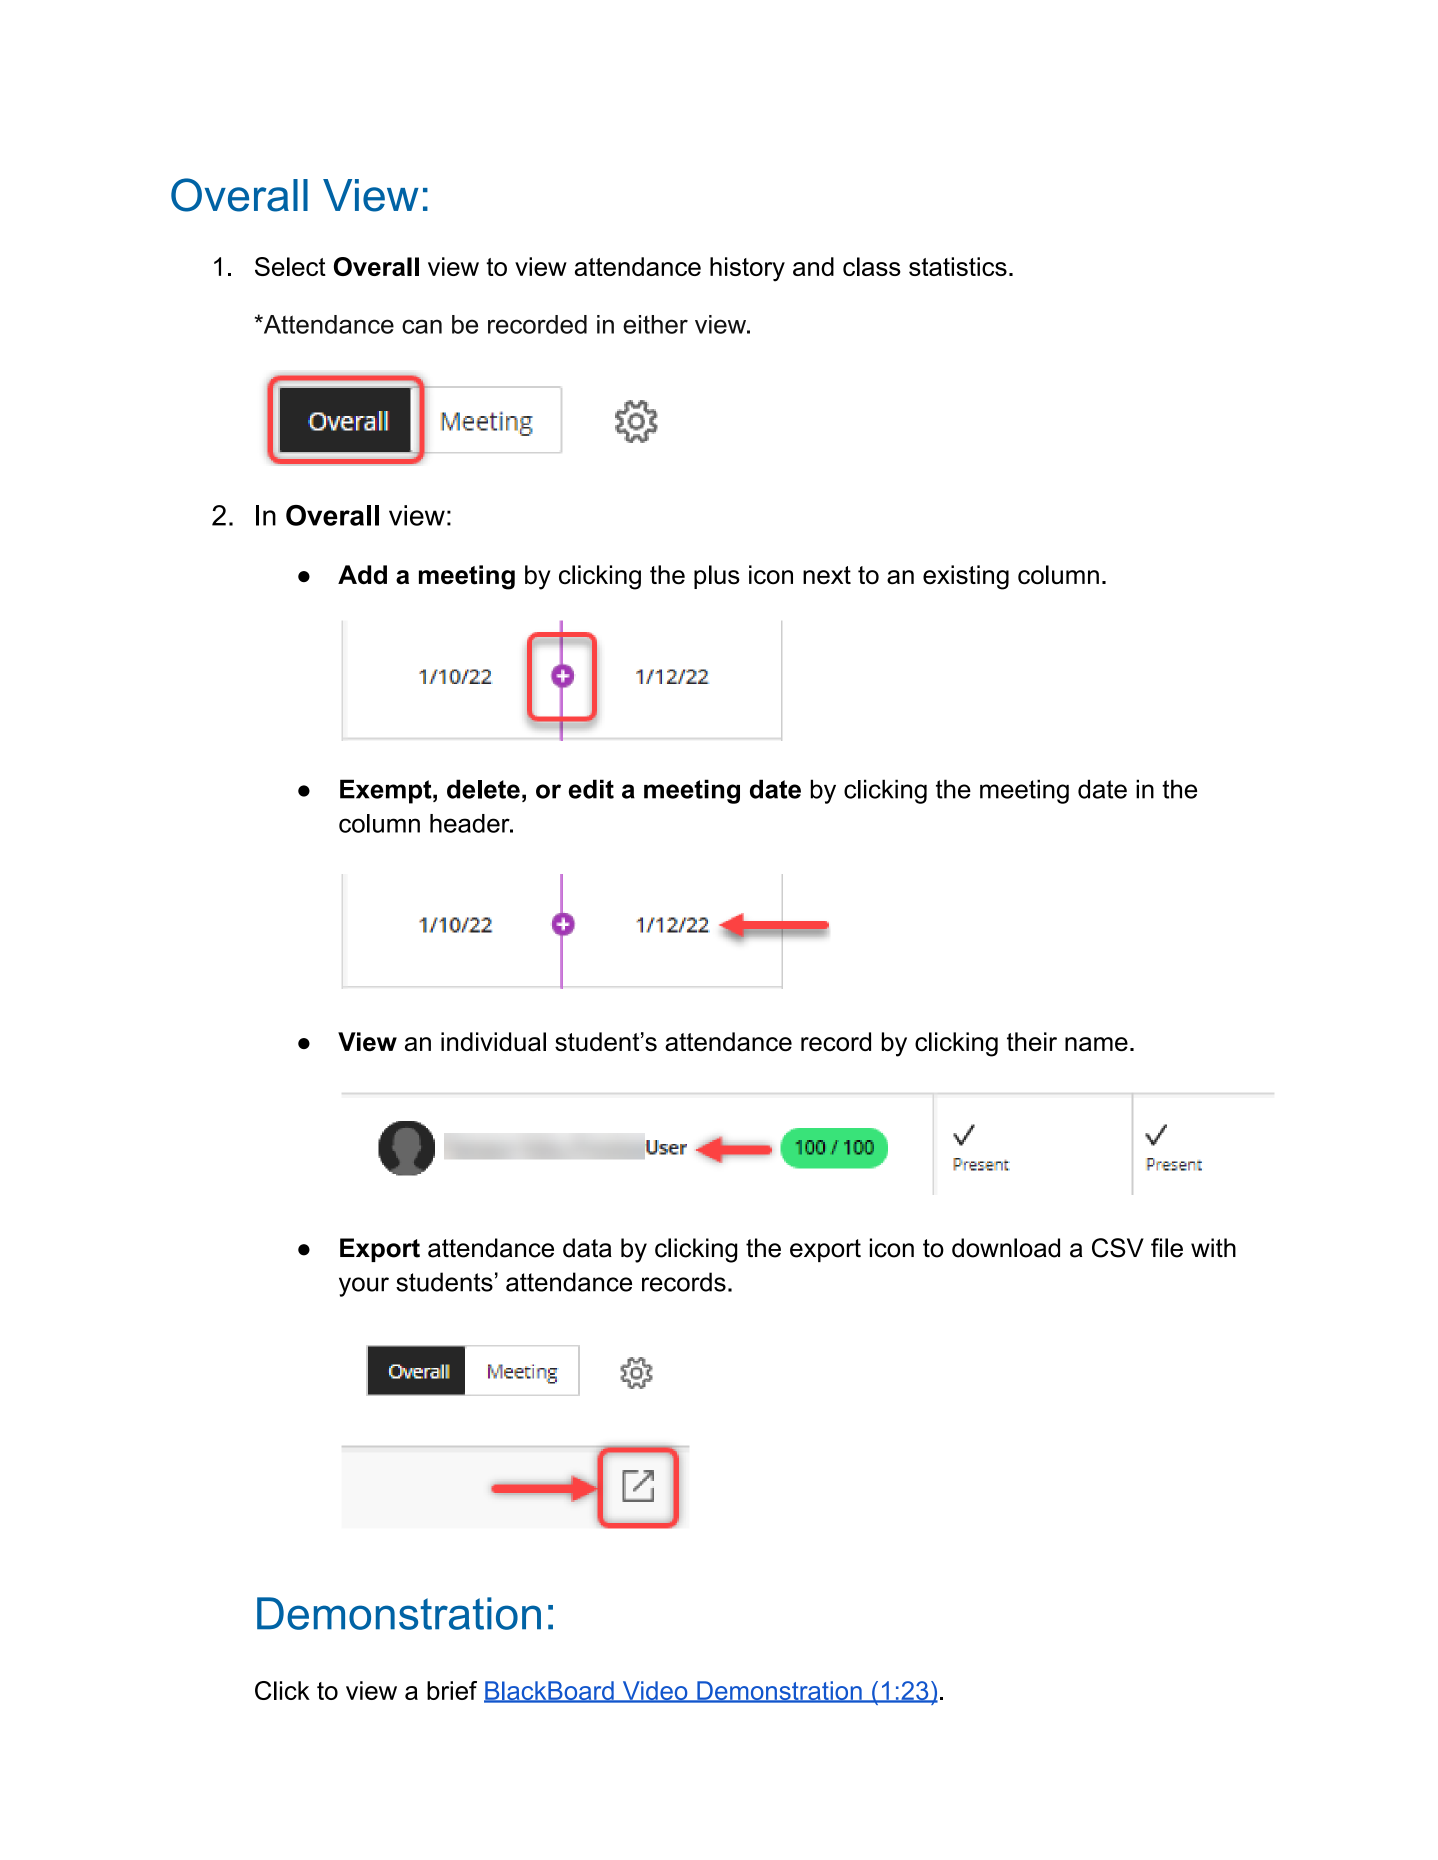 The image size is (1438, 1860). Describe the element at coordinates (958, 266) in the screenshot. I see `statistics` at that location.
